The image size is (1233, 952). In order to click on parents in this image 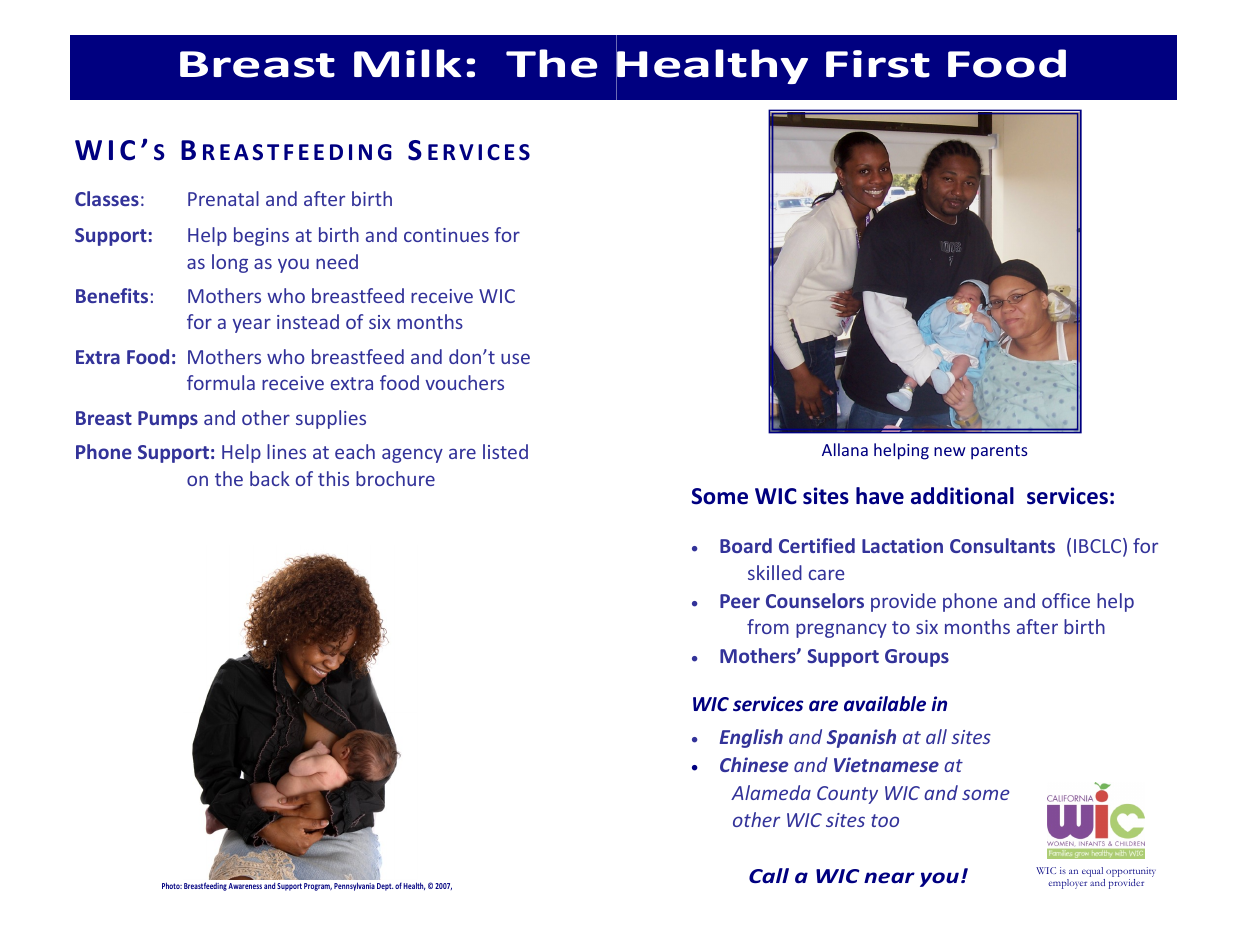, I will do `click(999, 452)`.
